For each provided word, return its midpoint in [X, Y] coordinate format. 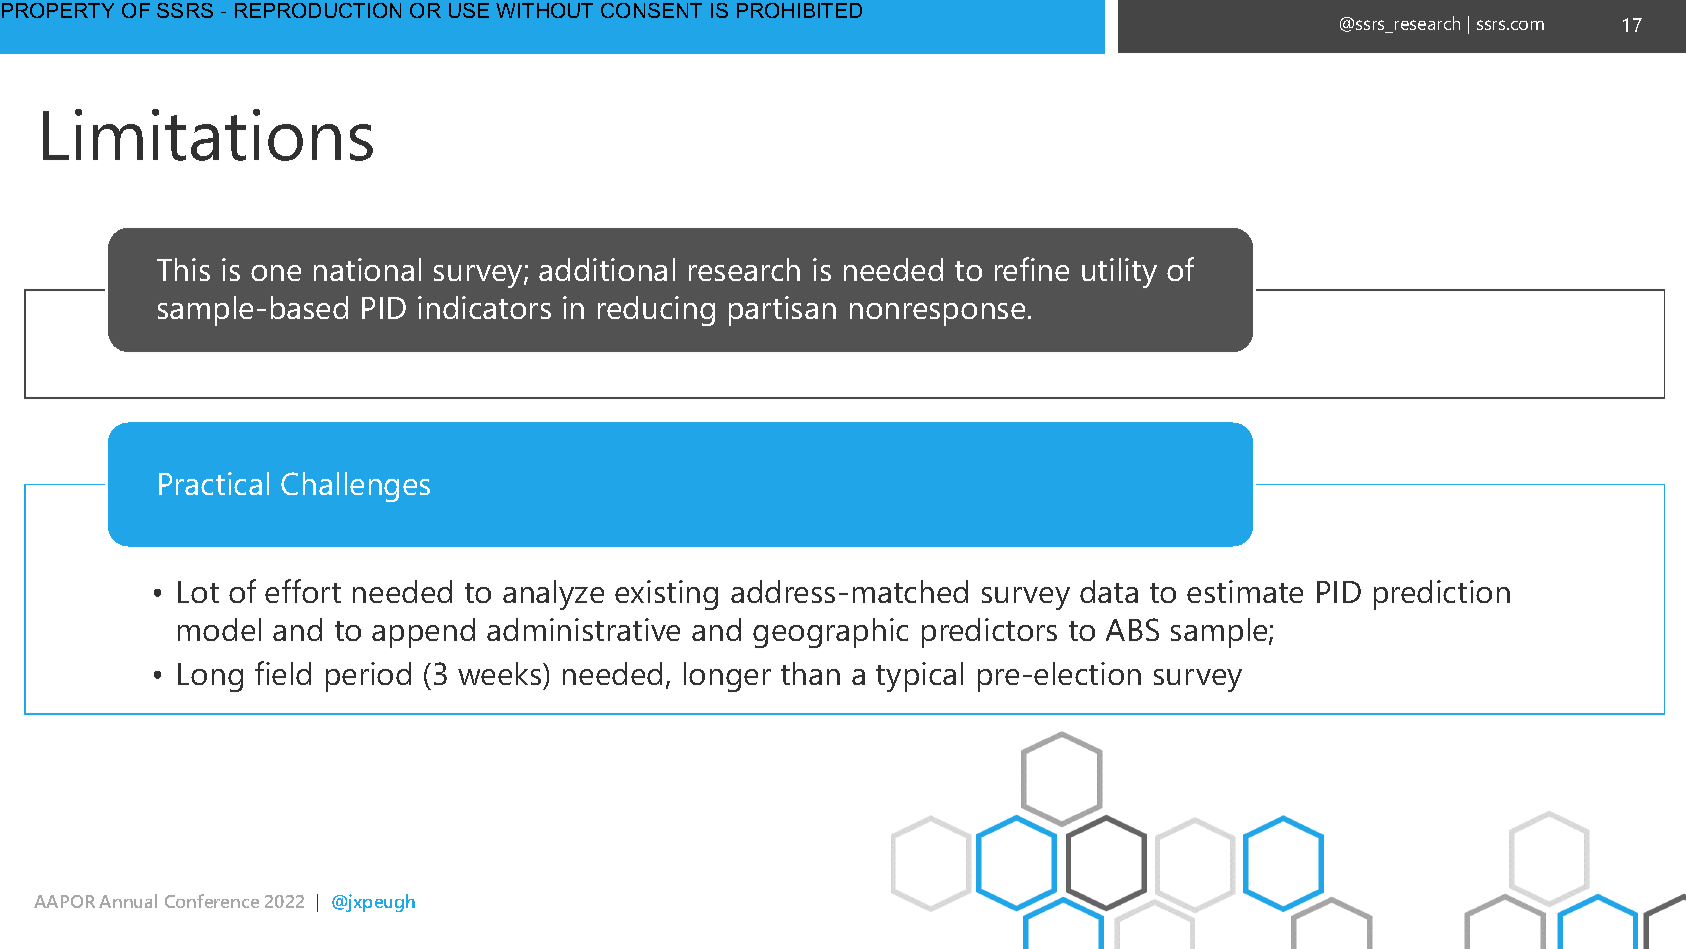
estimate [1245, 591]
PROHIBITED [799, 10]
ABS [1132, 629]
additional [607, 269]
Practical [214, 483]
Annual [128, 901]
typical [919, 677]
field [283, 673]
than [810, 673]
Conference [212, 901]
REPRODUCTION [318, 10]
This [183, 269]
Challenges [355, 487]
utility [1119, 273]
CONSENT [651, 10]
